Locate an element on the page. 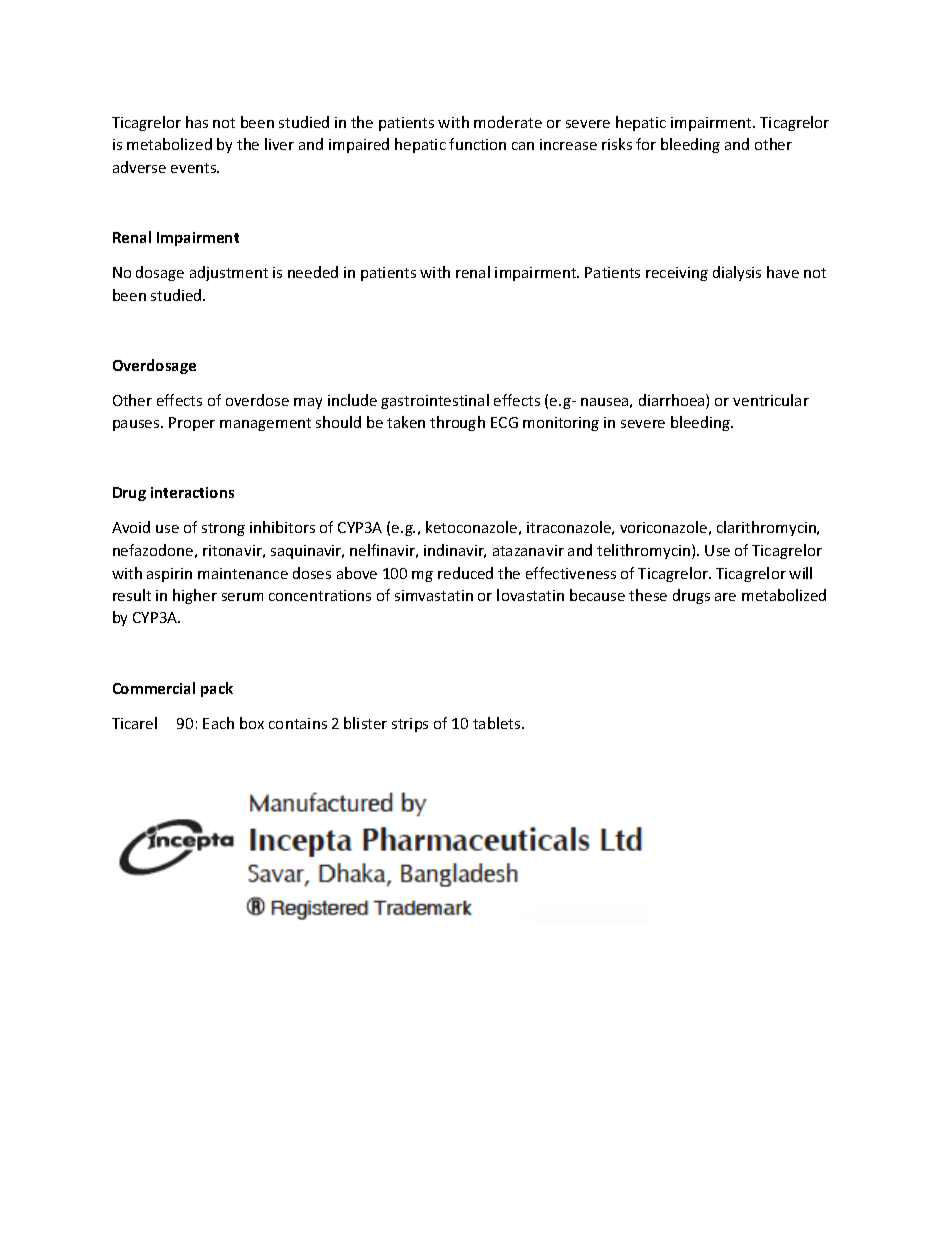 The width and height of the image is (952, 1233). Proper is located at coordinates (192, 424).
